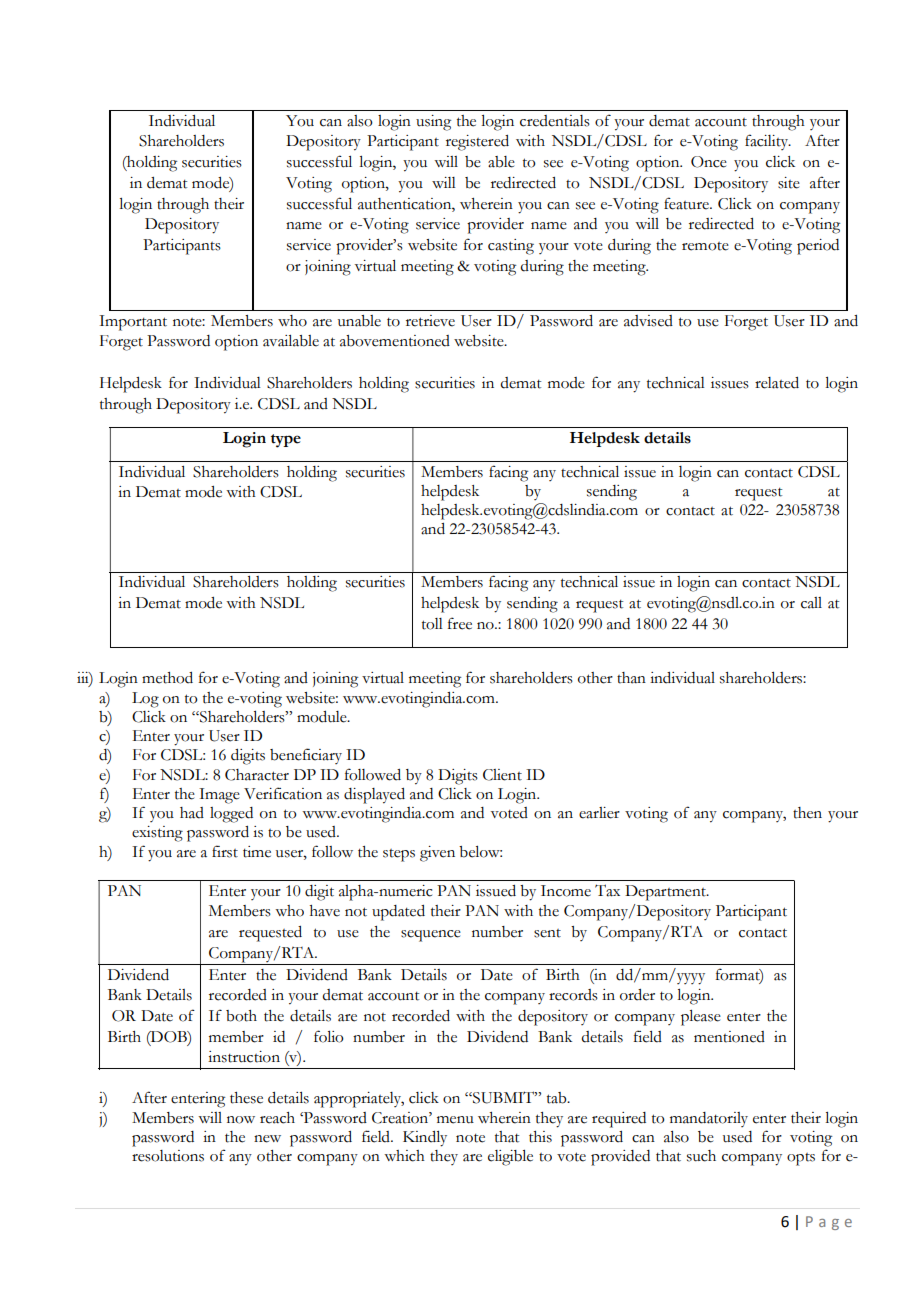 Image resolution: width=924 pixels, height=1308 pixels. I want to click on using, so click(433, 123).
